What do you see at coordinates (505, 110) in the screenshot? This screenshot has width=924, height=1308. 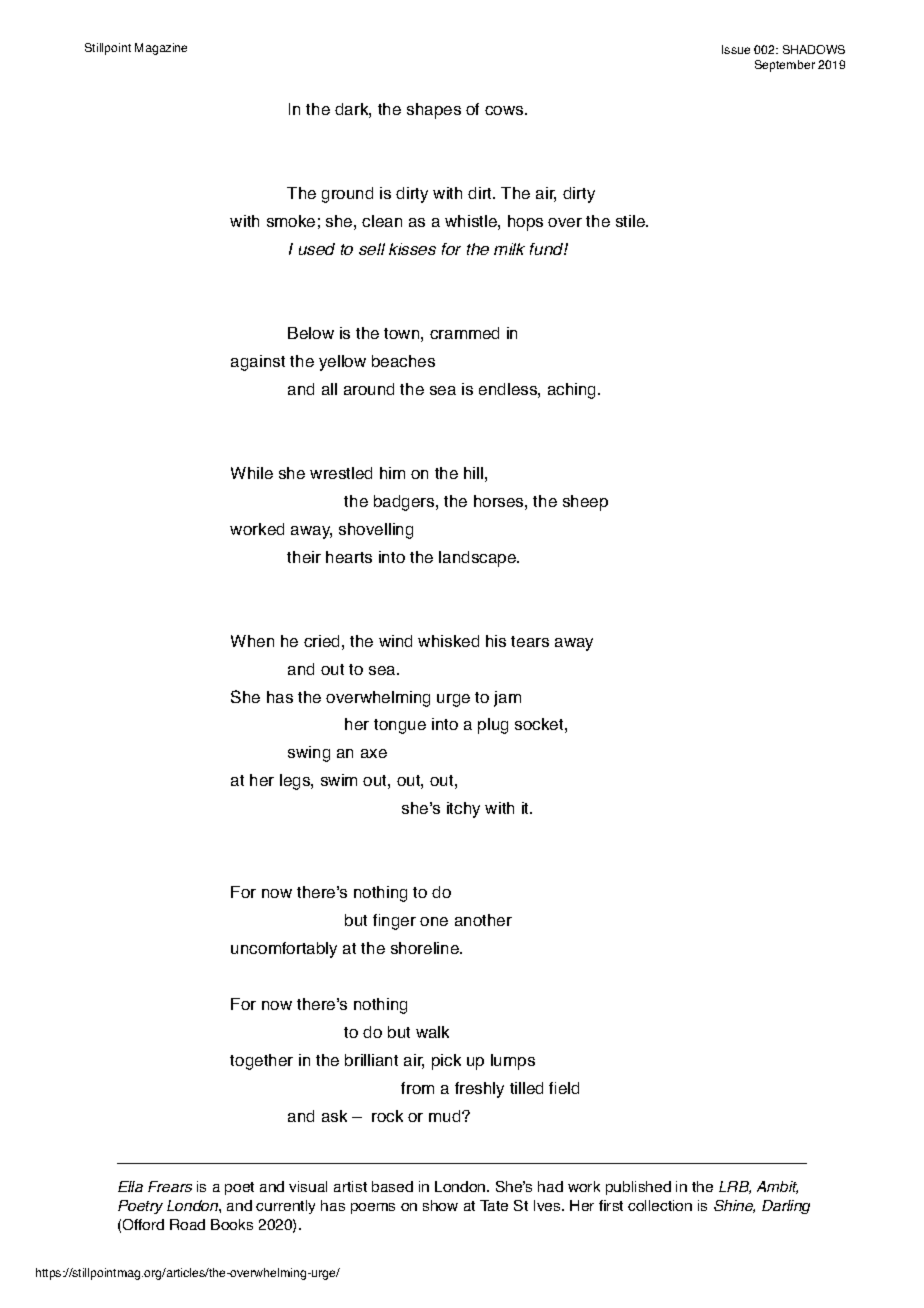 I see `cows` at bounding box center [505, 110].
